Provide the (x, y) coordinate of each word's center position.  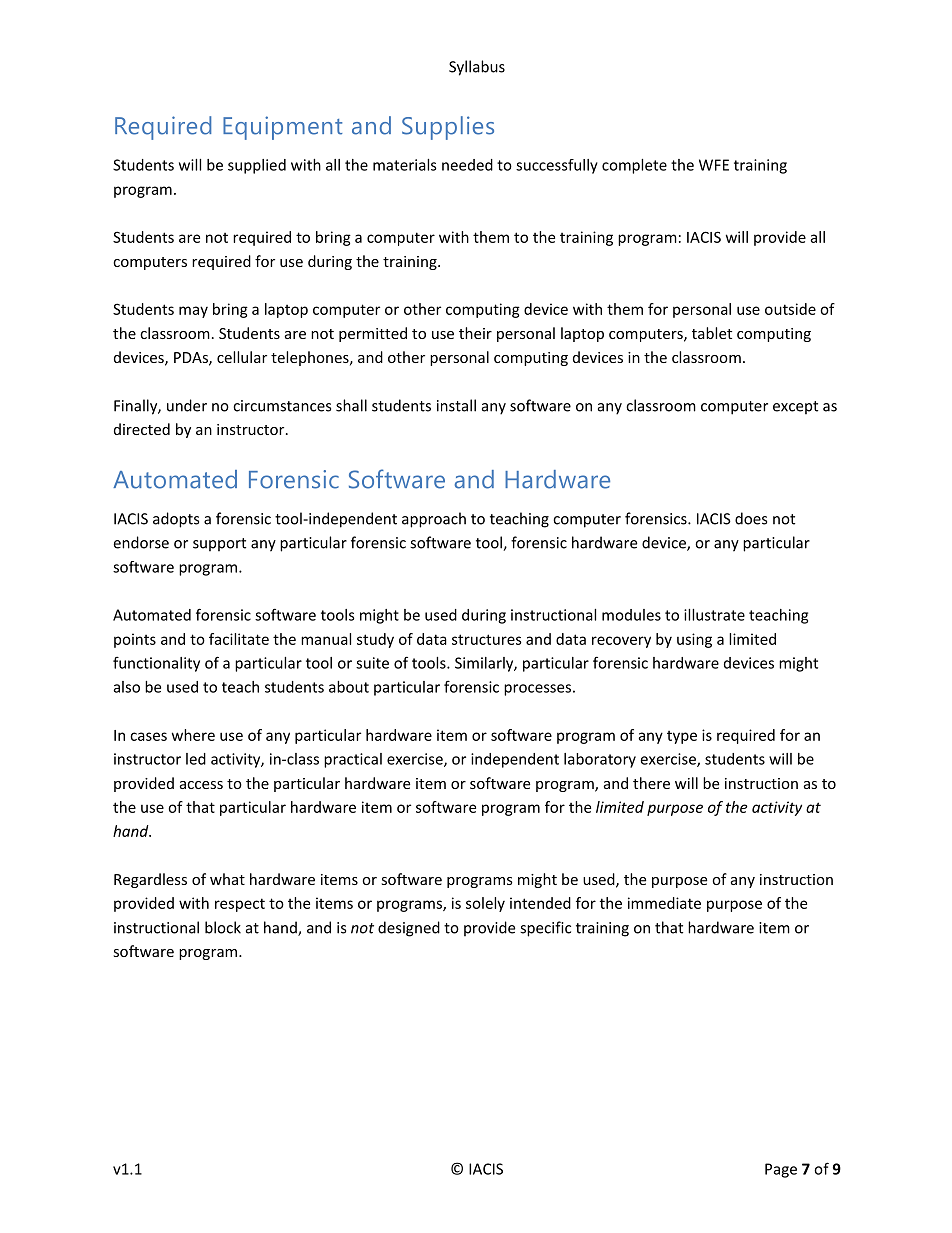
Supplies (448, 128)
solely (485, 904)
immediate (664, 903)
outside (790, 309)
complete (634, 166)
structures (487, 639)
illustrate (714, 615)
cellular (242, 357)
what (227, 879)
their (475, 333)
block (223, 927)
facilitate (239, 639)
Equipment (282, 128)
